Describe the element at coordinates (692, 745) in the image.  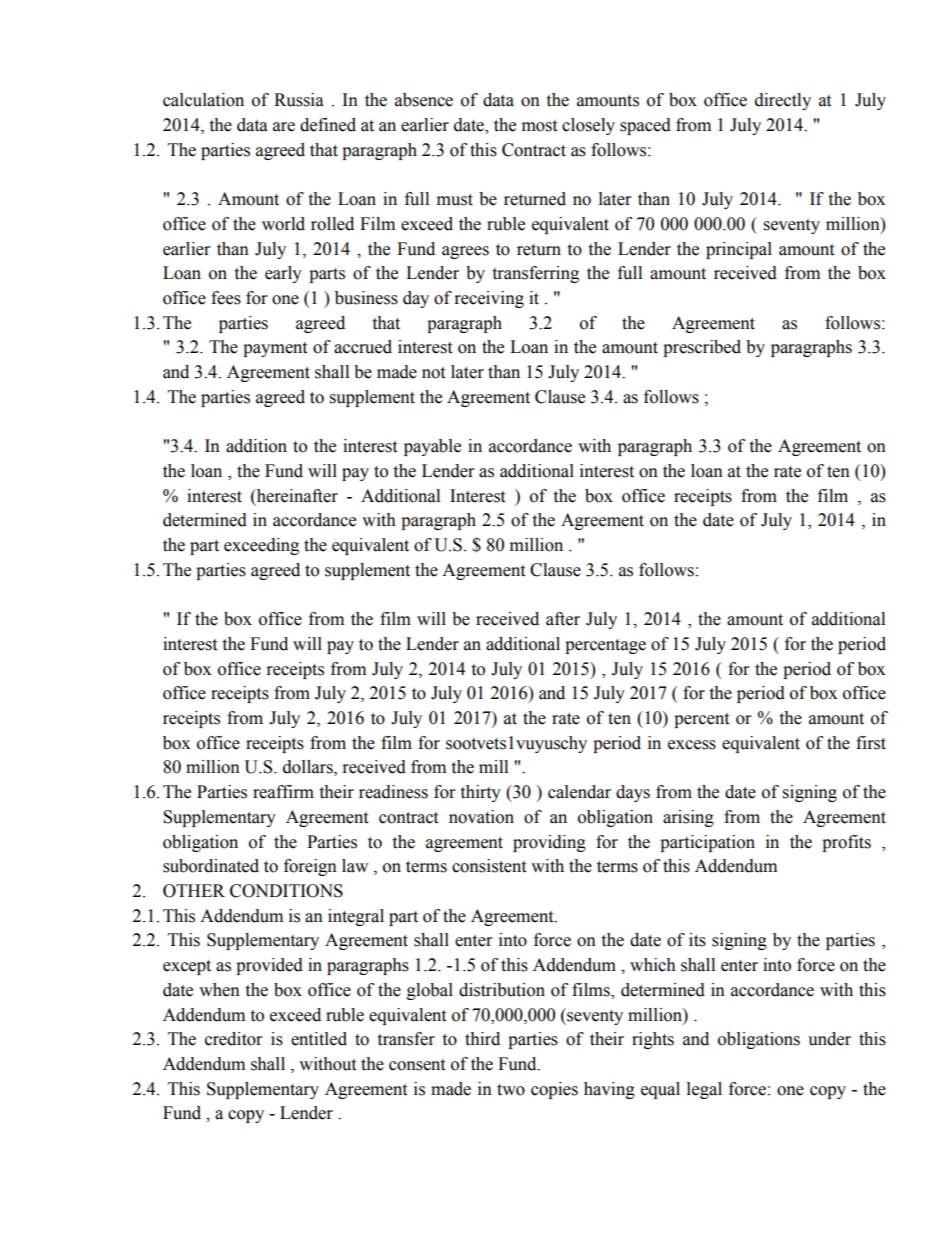
I see `excess` at that location.
